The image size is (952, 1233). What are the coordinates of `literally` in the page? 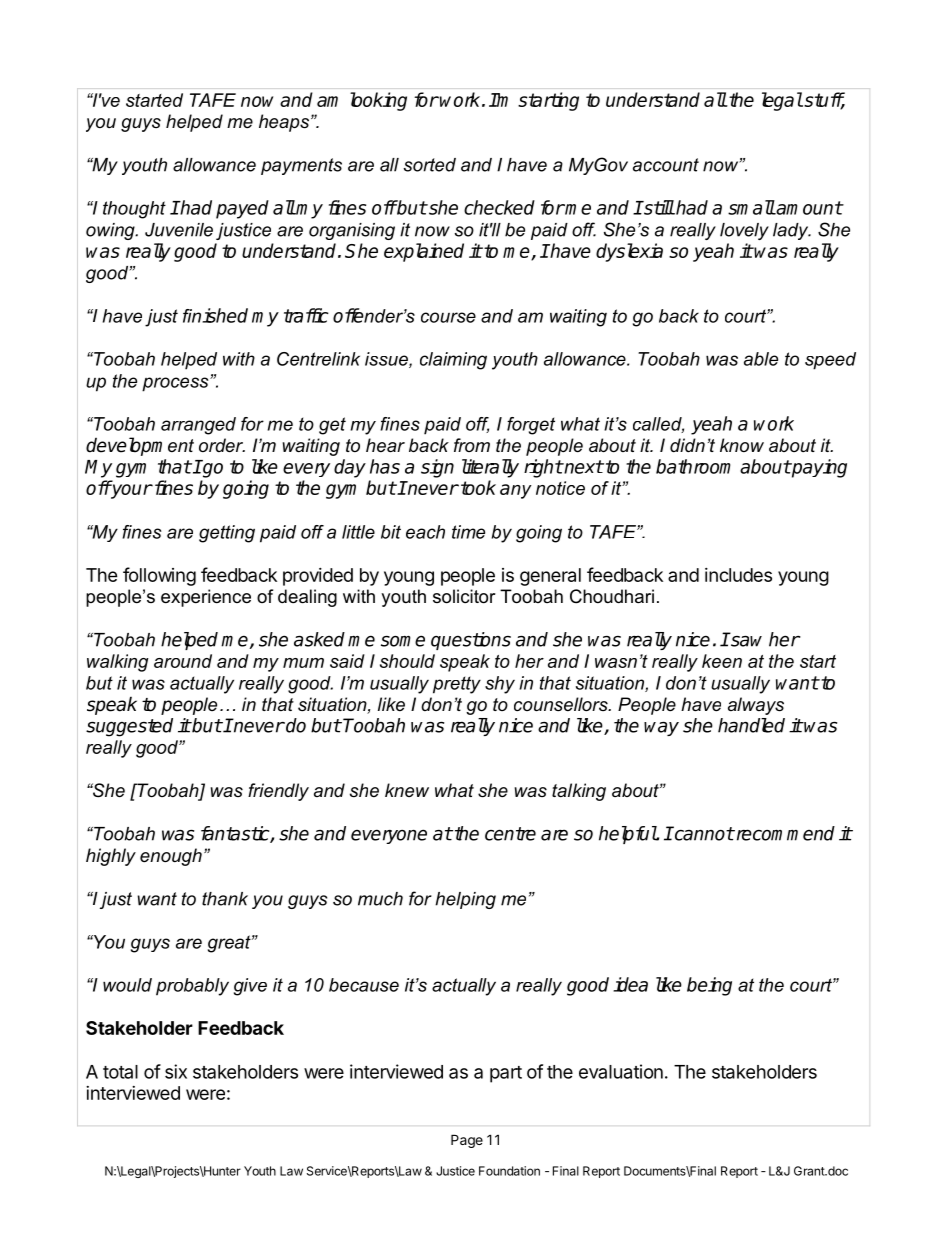 It's located at (490, 468).
